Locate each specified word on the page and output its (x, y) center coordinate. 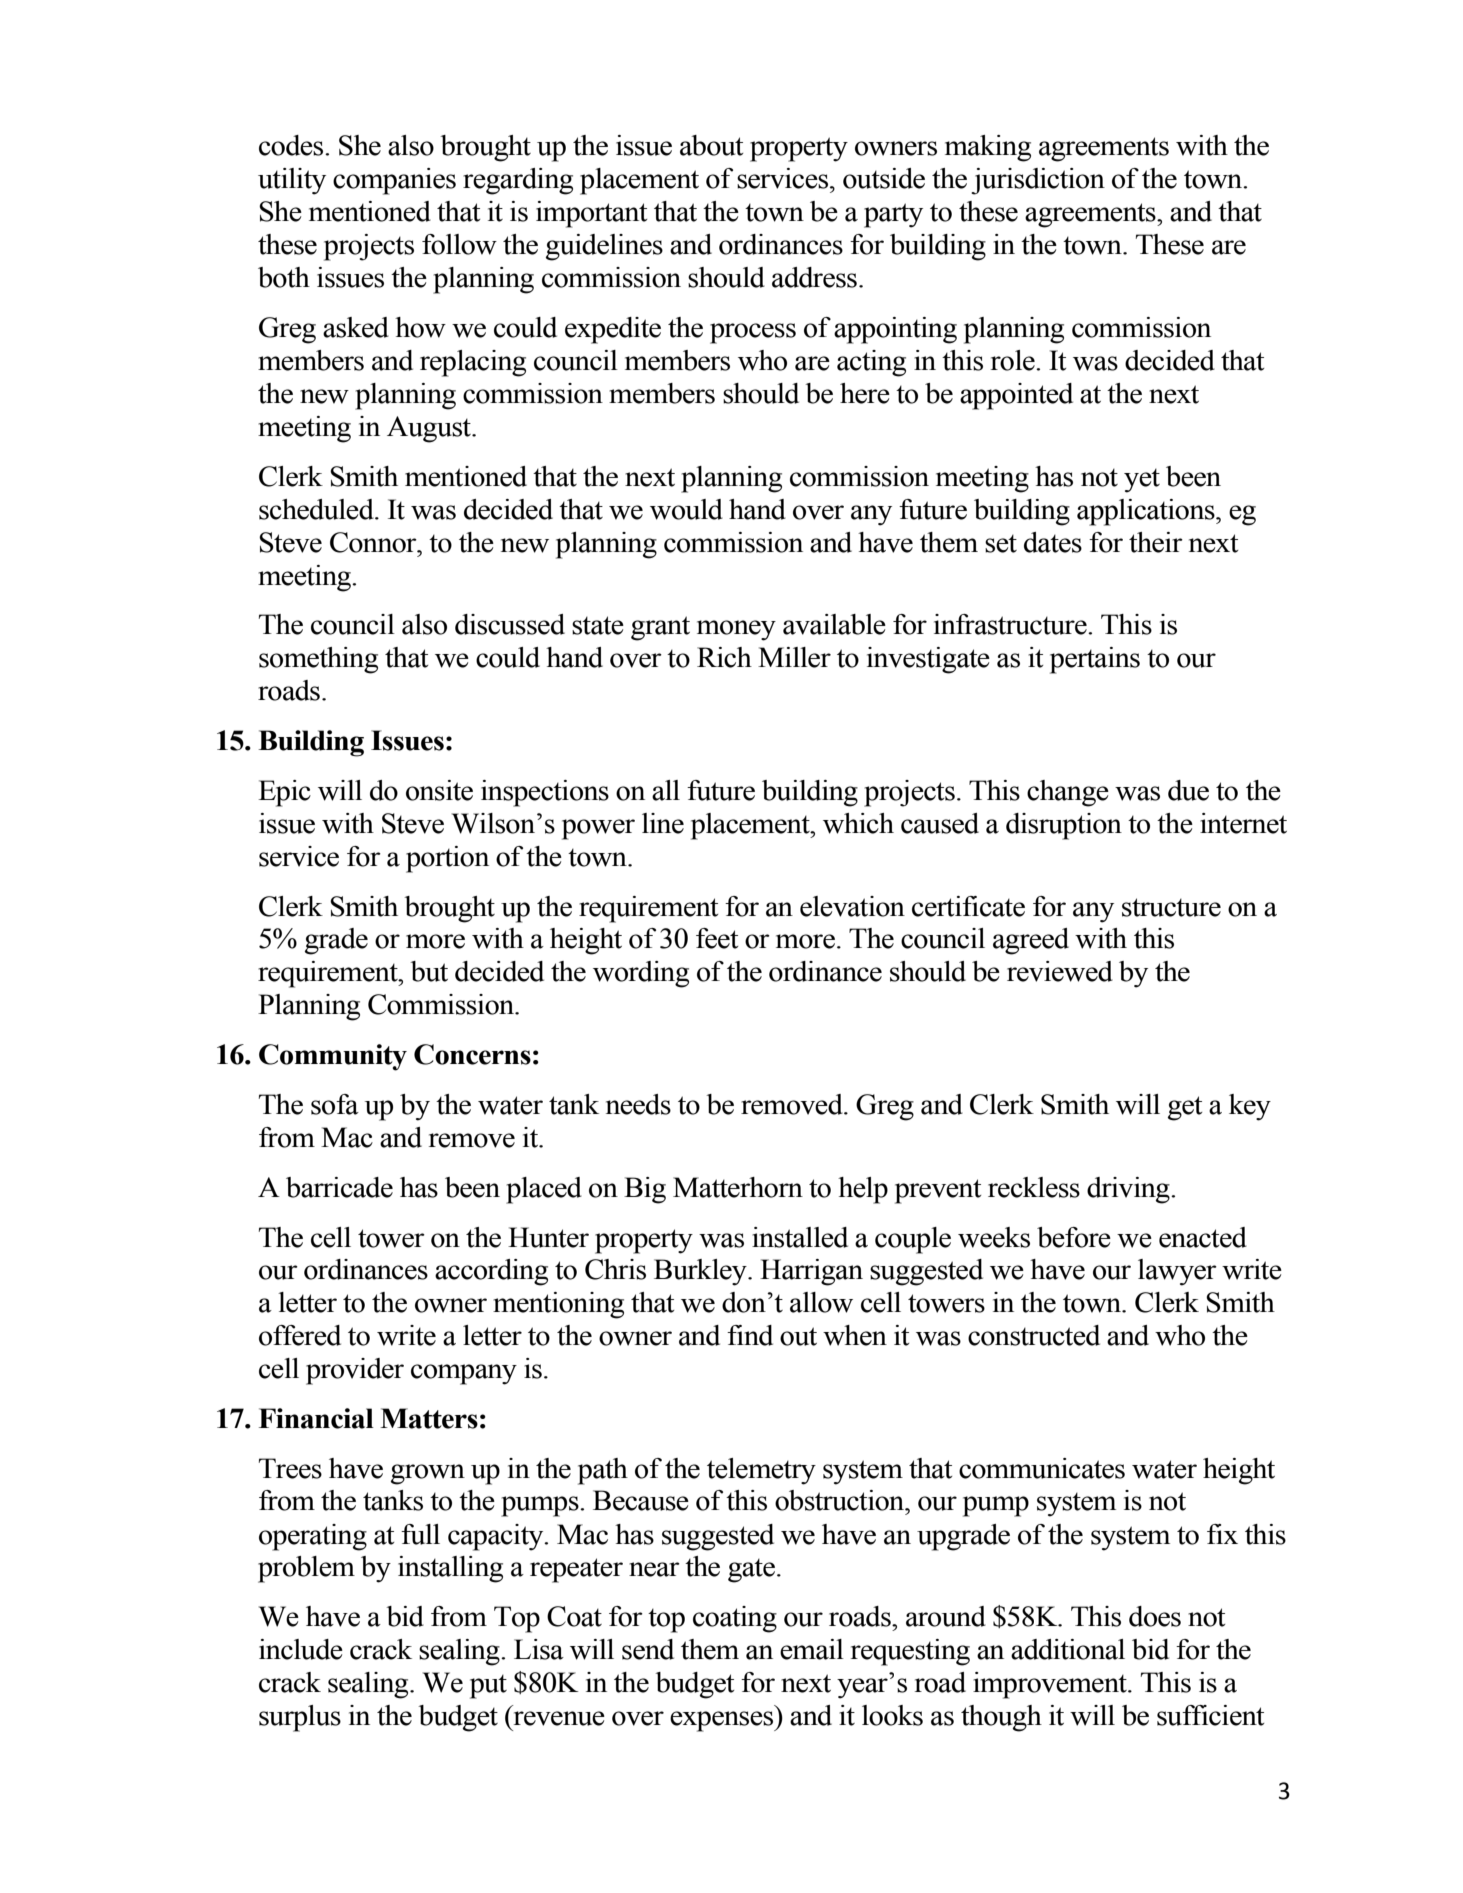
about (711, 145)
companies (394, 181)
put (488, 1687)
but (429, 971)
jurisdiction (1038, 181)
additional (1068, 1649)
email (812, 1649)
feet (717, 938)
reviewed (1060, 971)
